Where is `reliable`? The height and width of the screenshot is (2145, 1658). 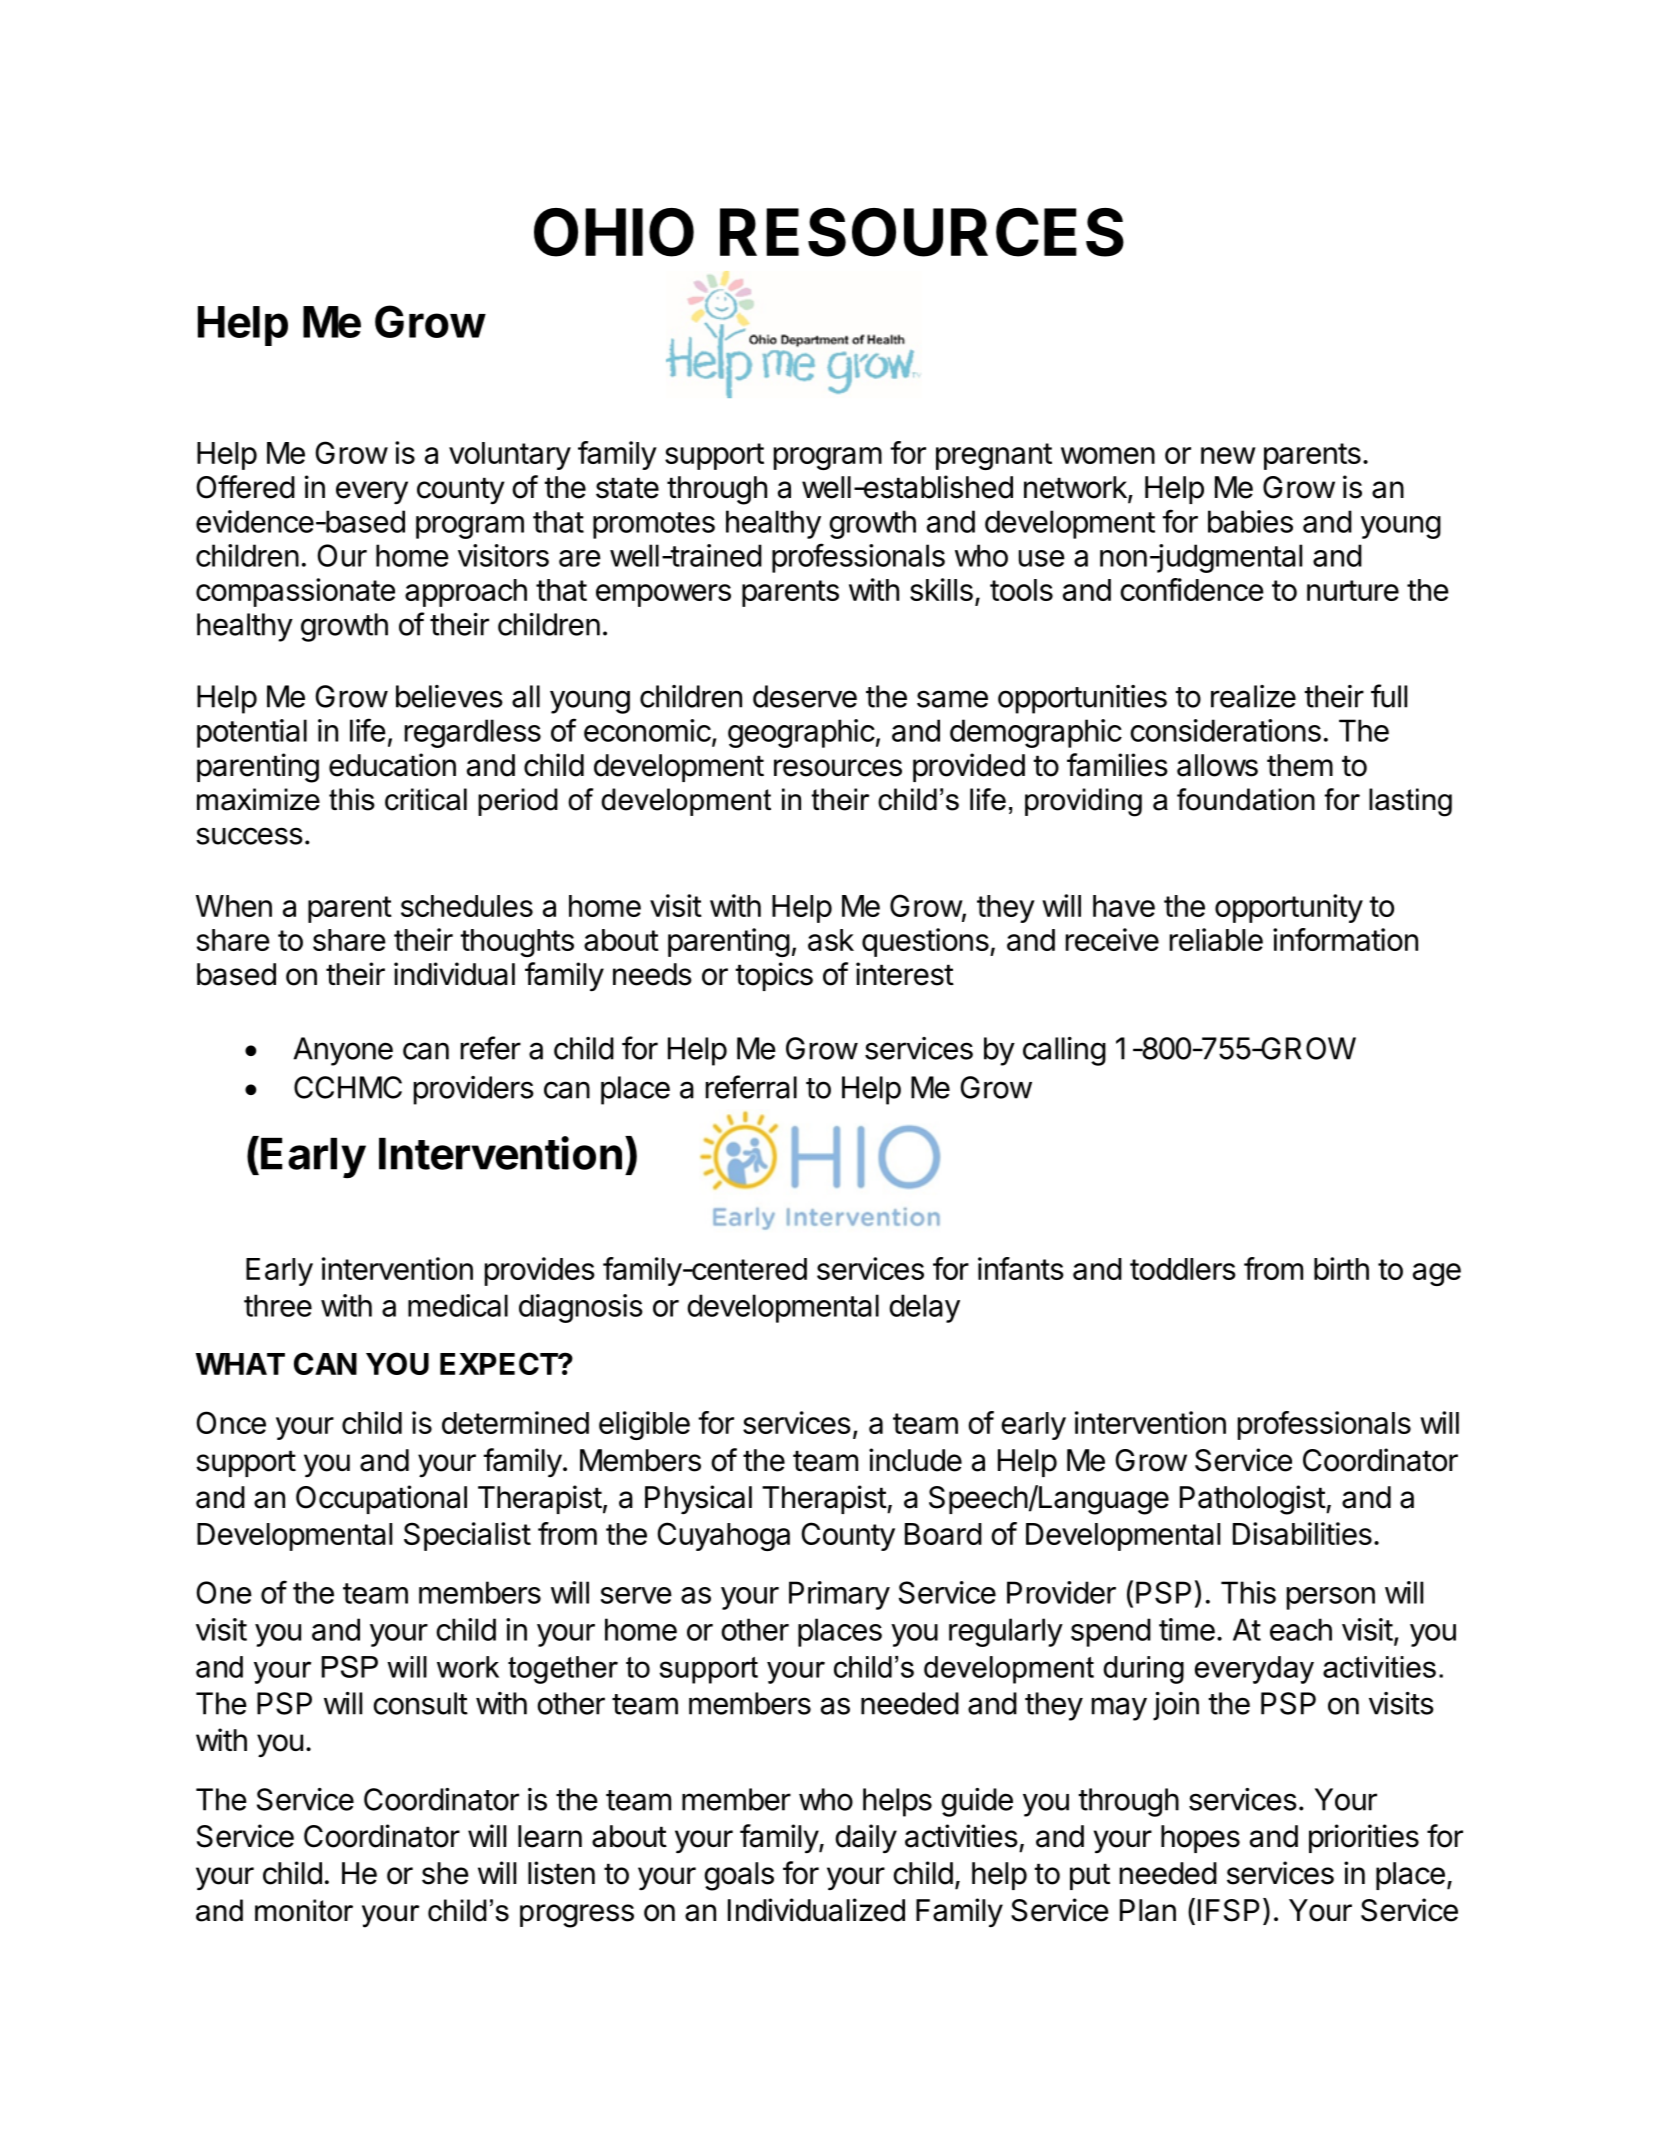 reliable is located at coordinates (1216, 939).
